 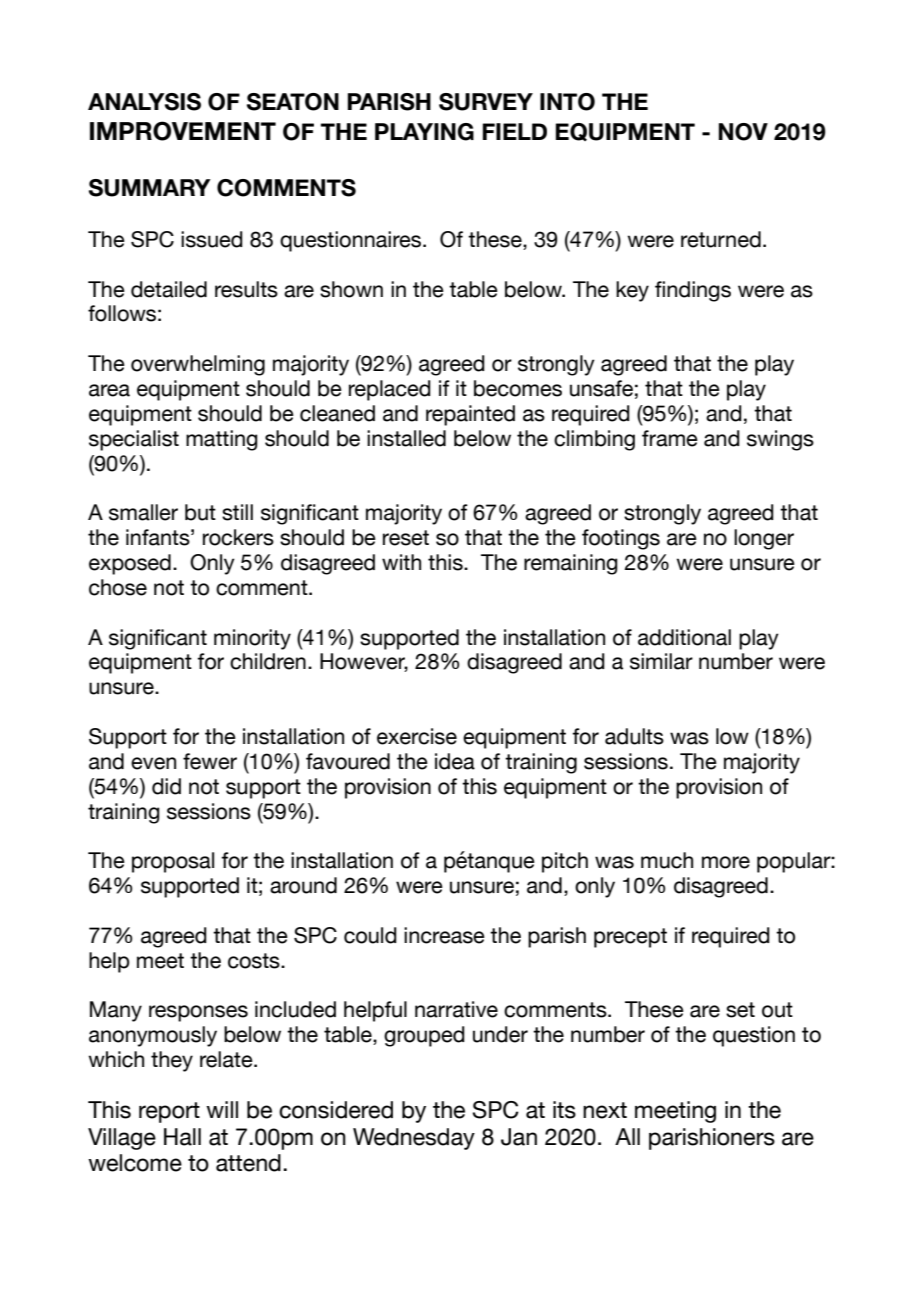 I want to click on IMPROVEMENT, so click(x=183, y=131).
